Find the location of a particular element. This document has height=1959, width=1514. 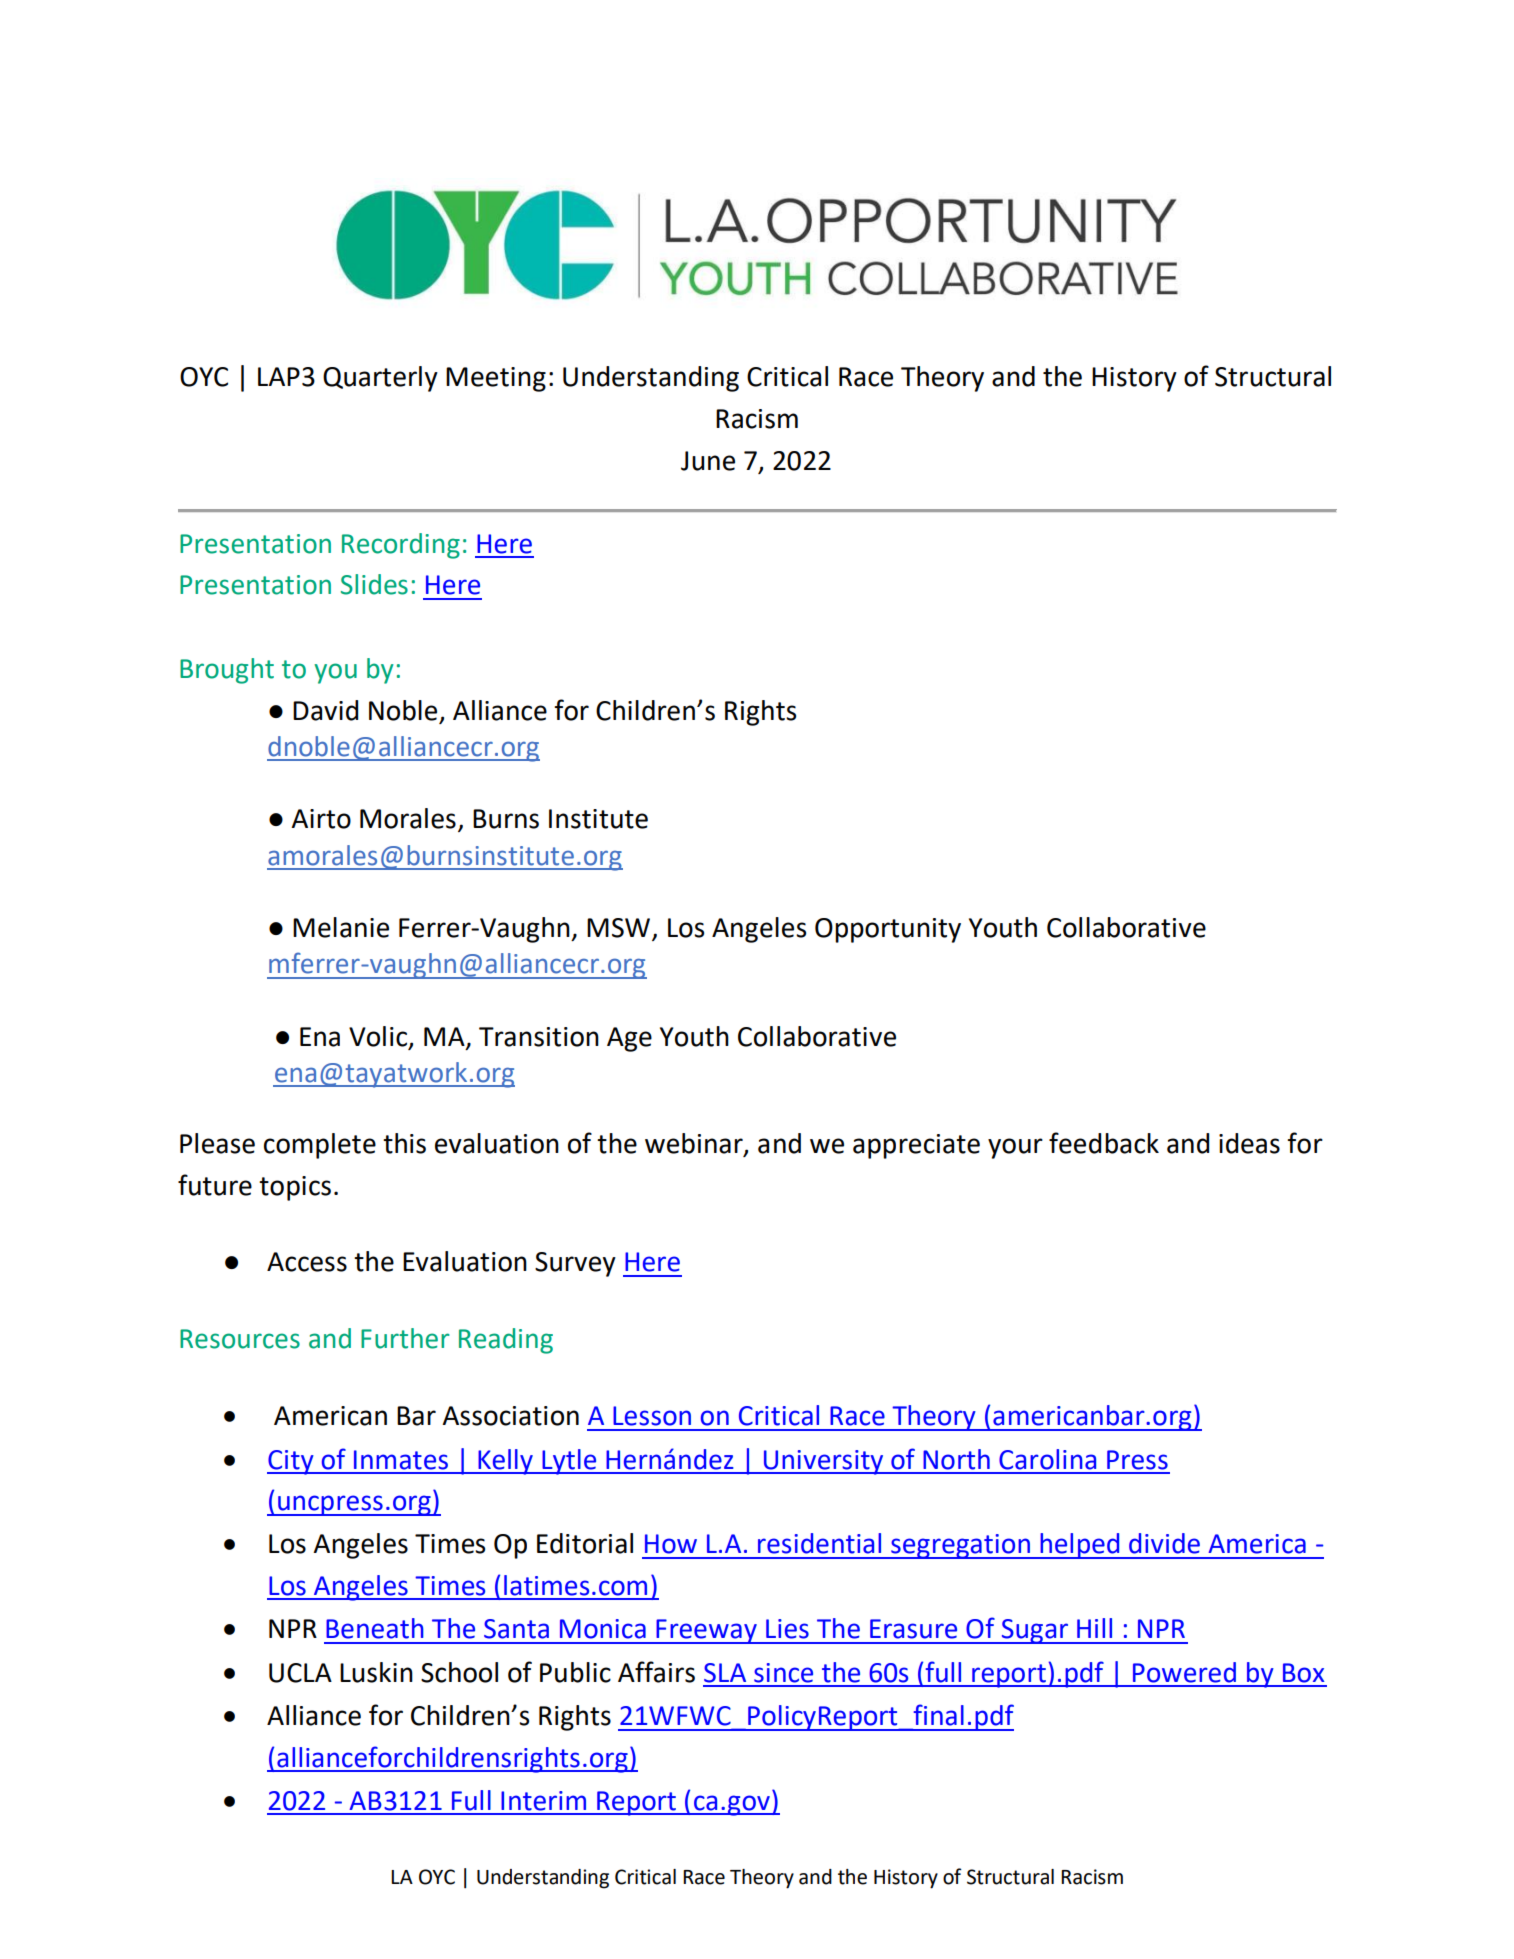

Quarterly is located at coordinates (380, 379).
